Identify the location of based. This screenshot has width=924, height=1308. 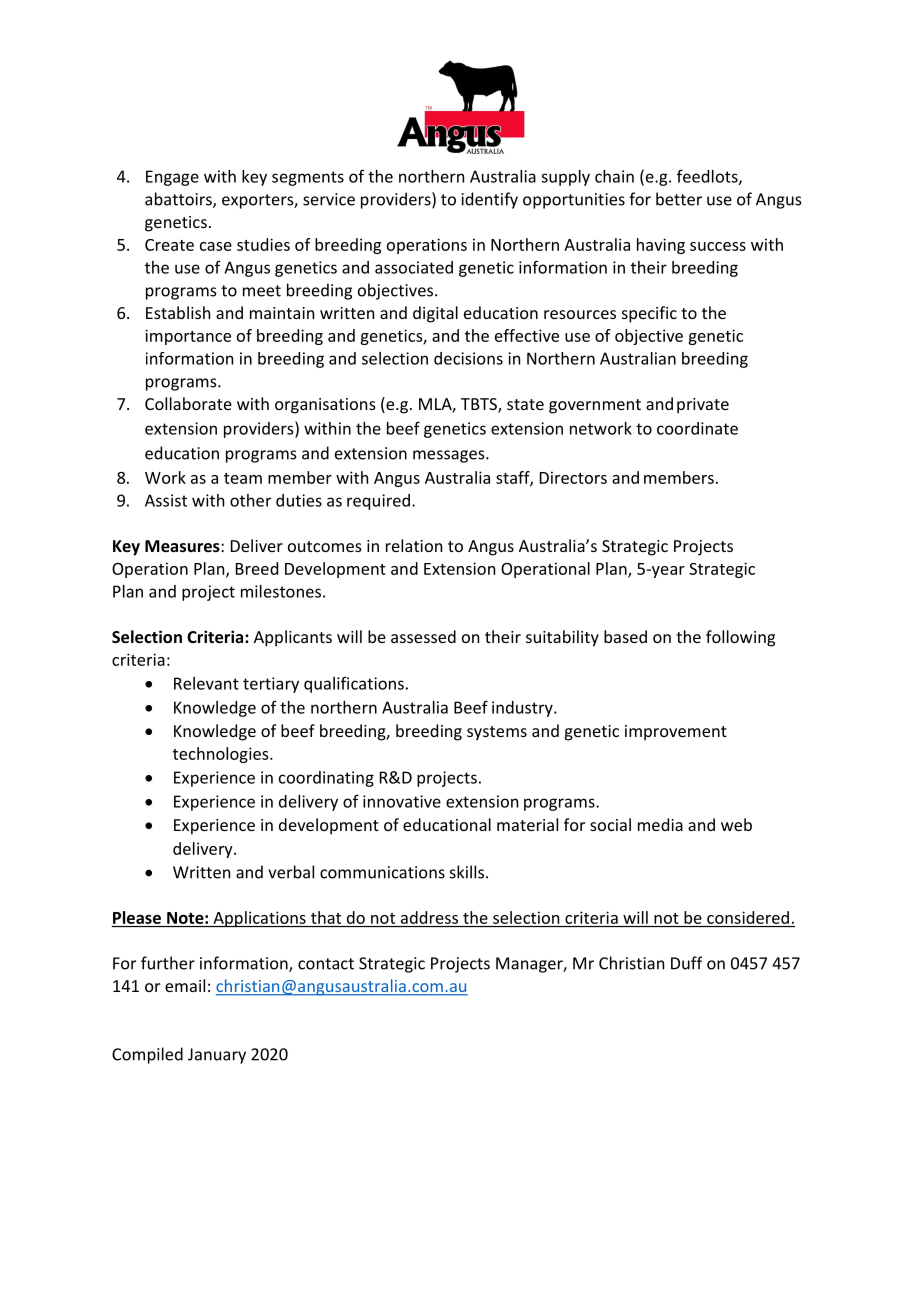
(625, 636).
